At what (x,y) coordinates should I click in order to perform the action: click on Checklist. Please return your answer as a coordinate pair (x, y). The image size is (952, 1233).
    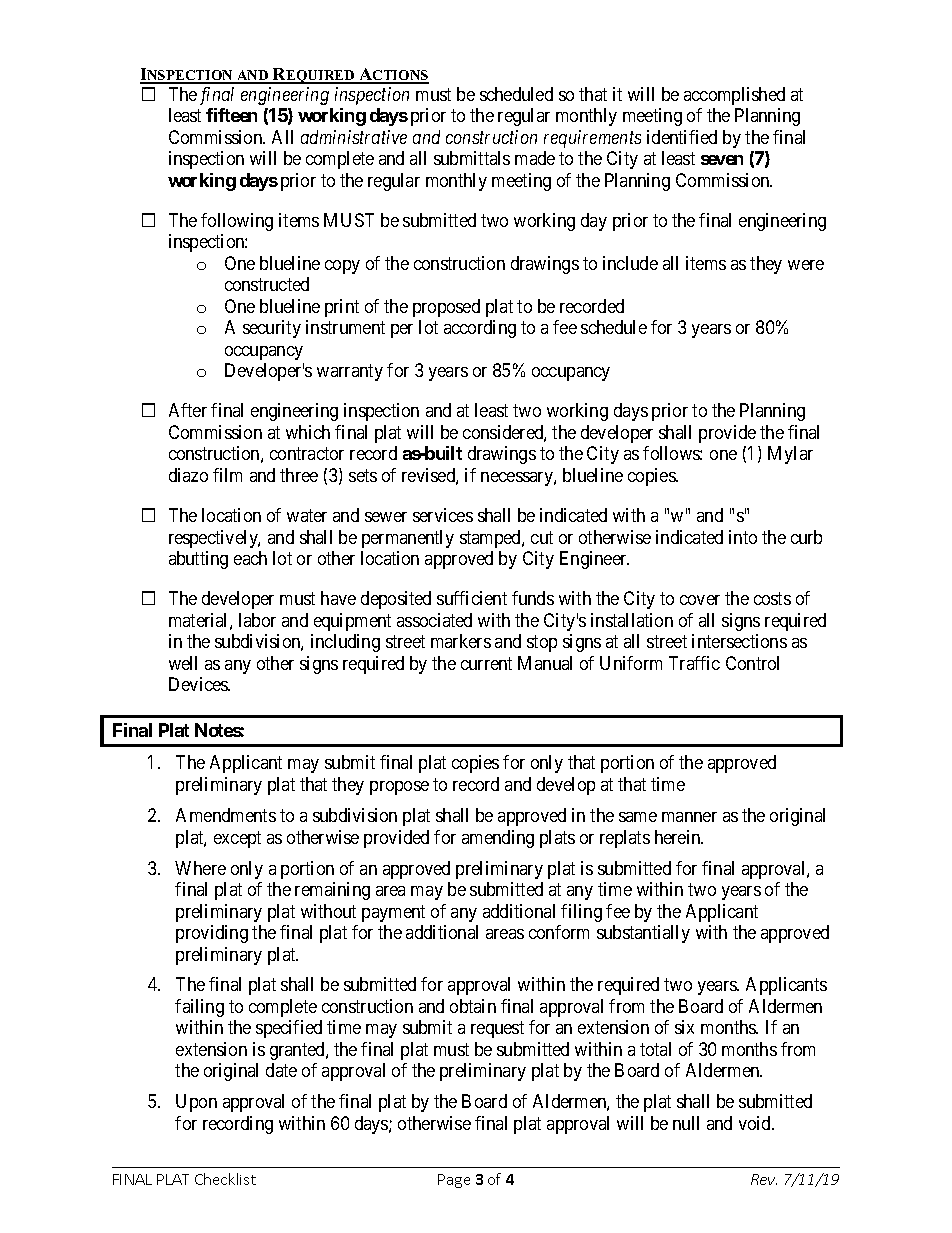
    Looking at the image, I should click on (225, 1179).
